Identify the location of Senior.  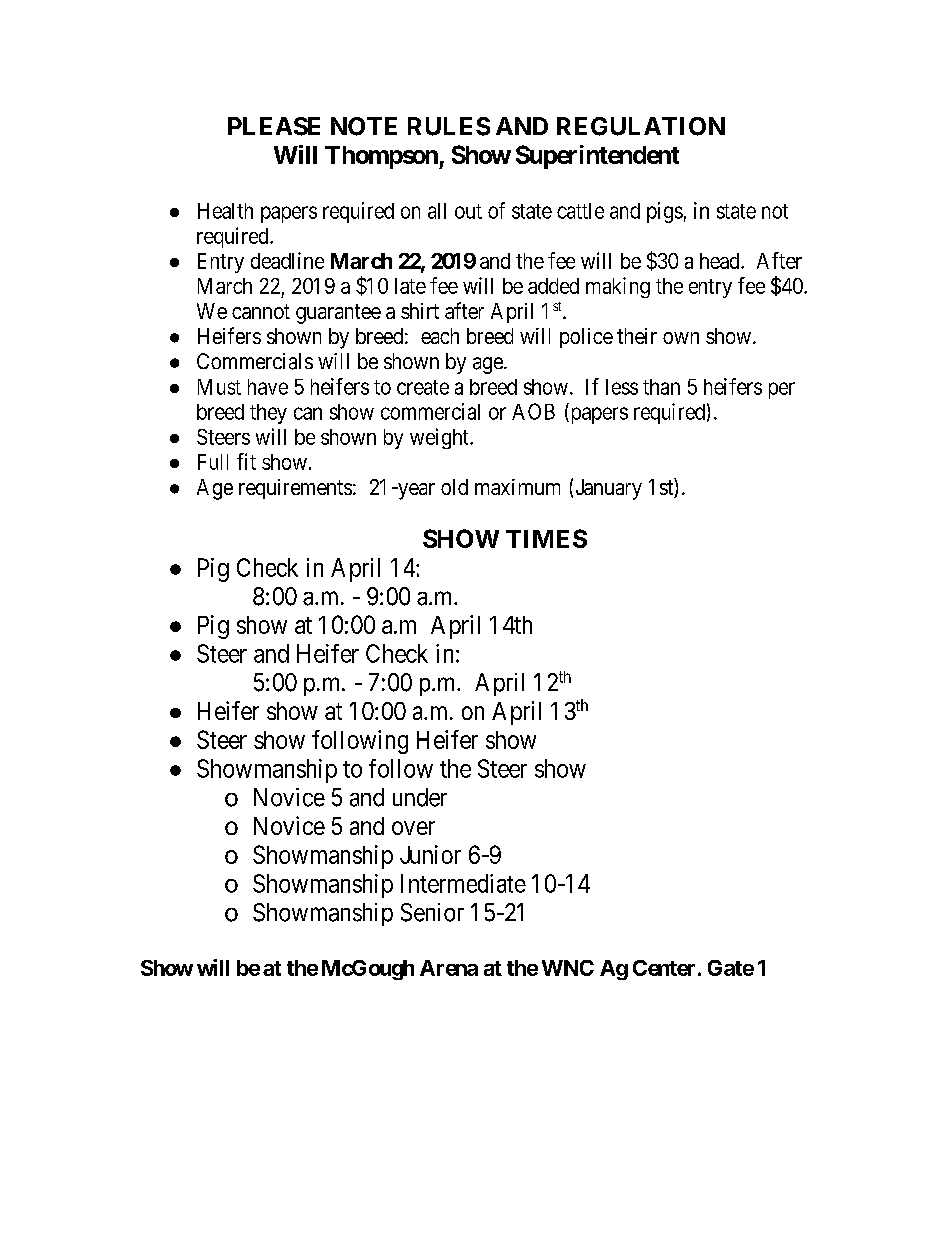
(432, 912).
